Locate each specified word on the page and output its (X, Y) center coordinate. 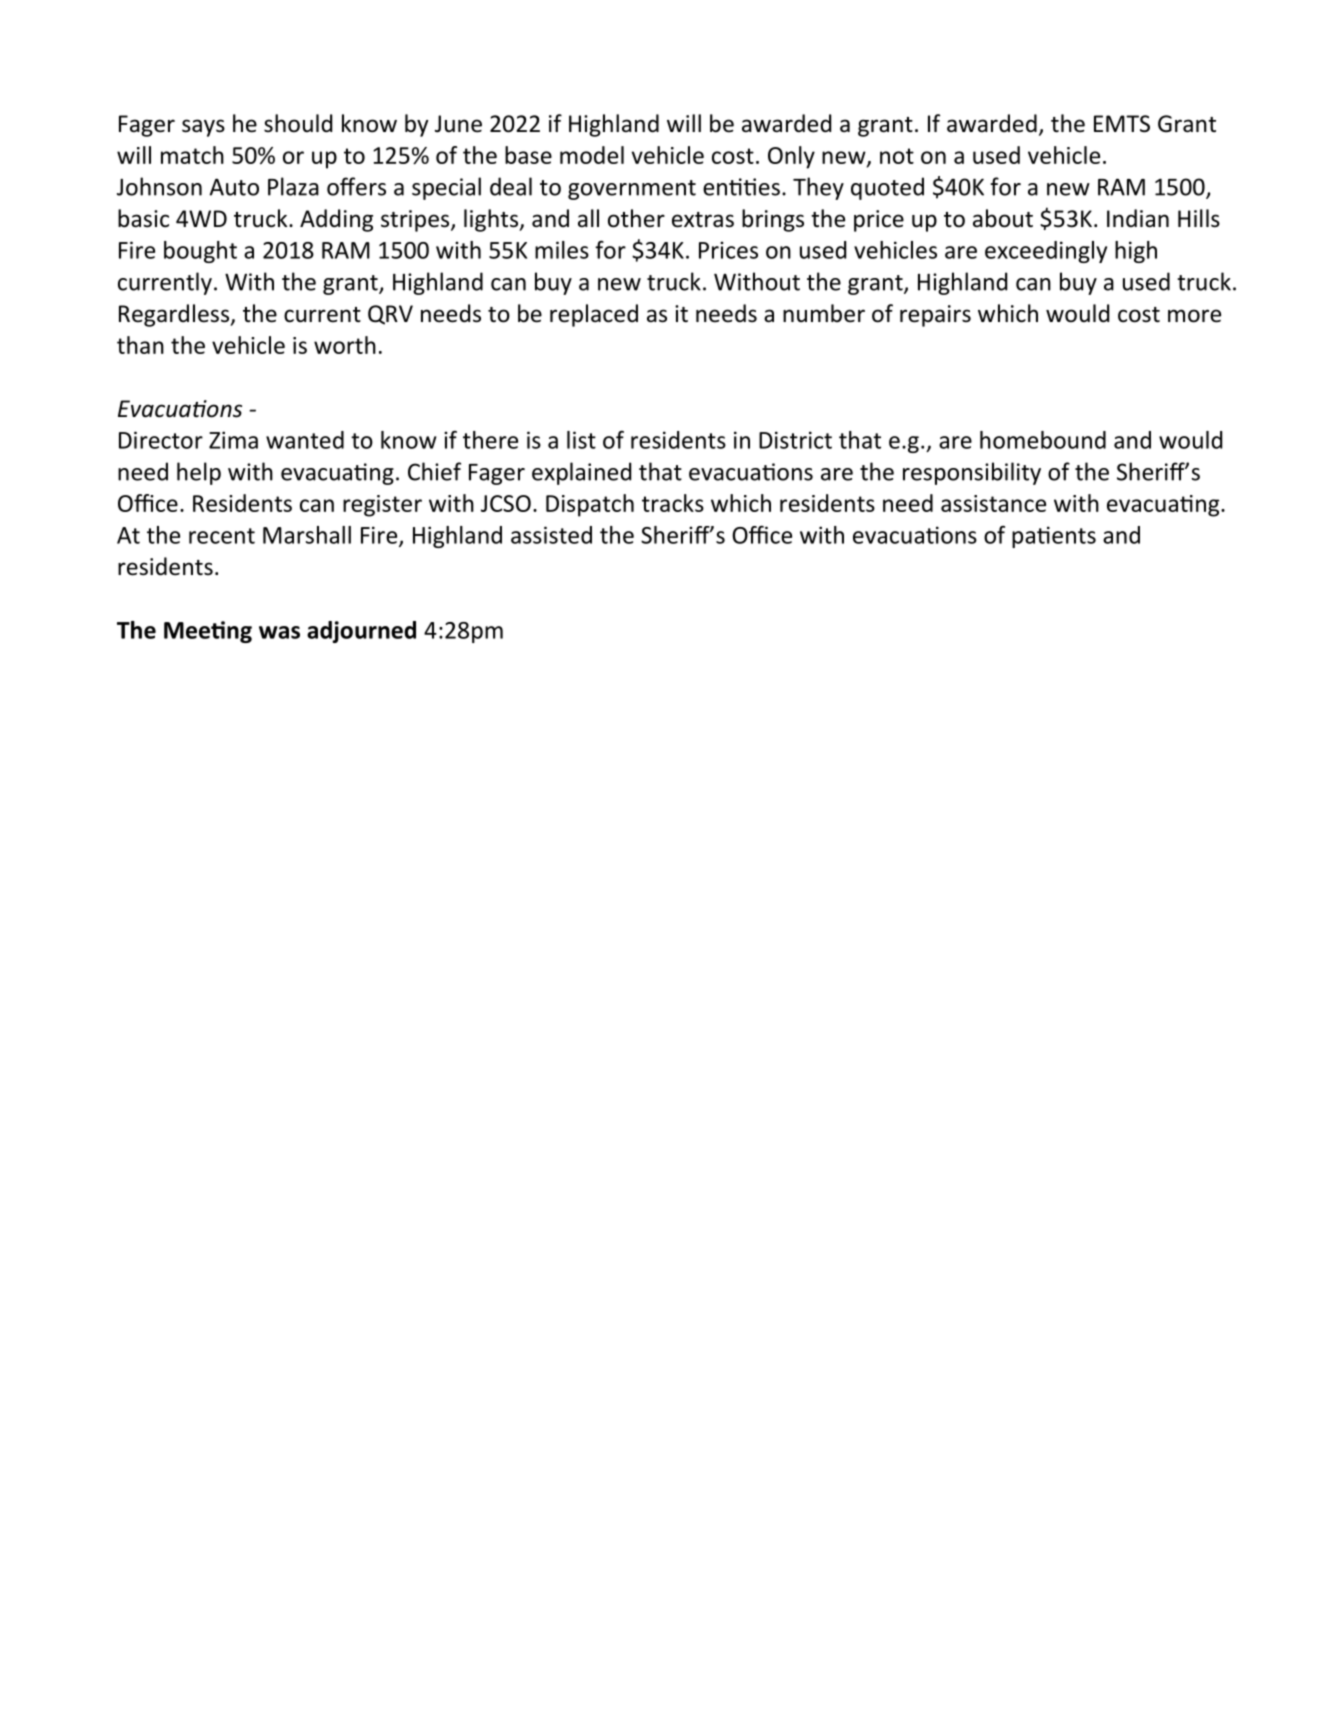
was (279, 632)
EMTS (1122, 124)
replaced (594, 315)
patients (1054, 537)
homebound (1043, 440)
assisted (551, 535)
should (298, 123)
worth (345, 345)
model (592, 155)
